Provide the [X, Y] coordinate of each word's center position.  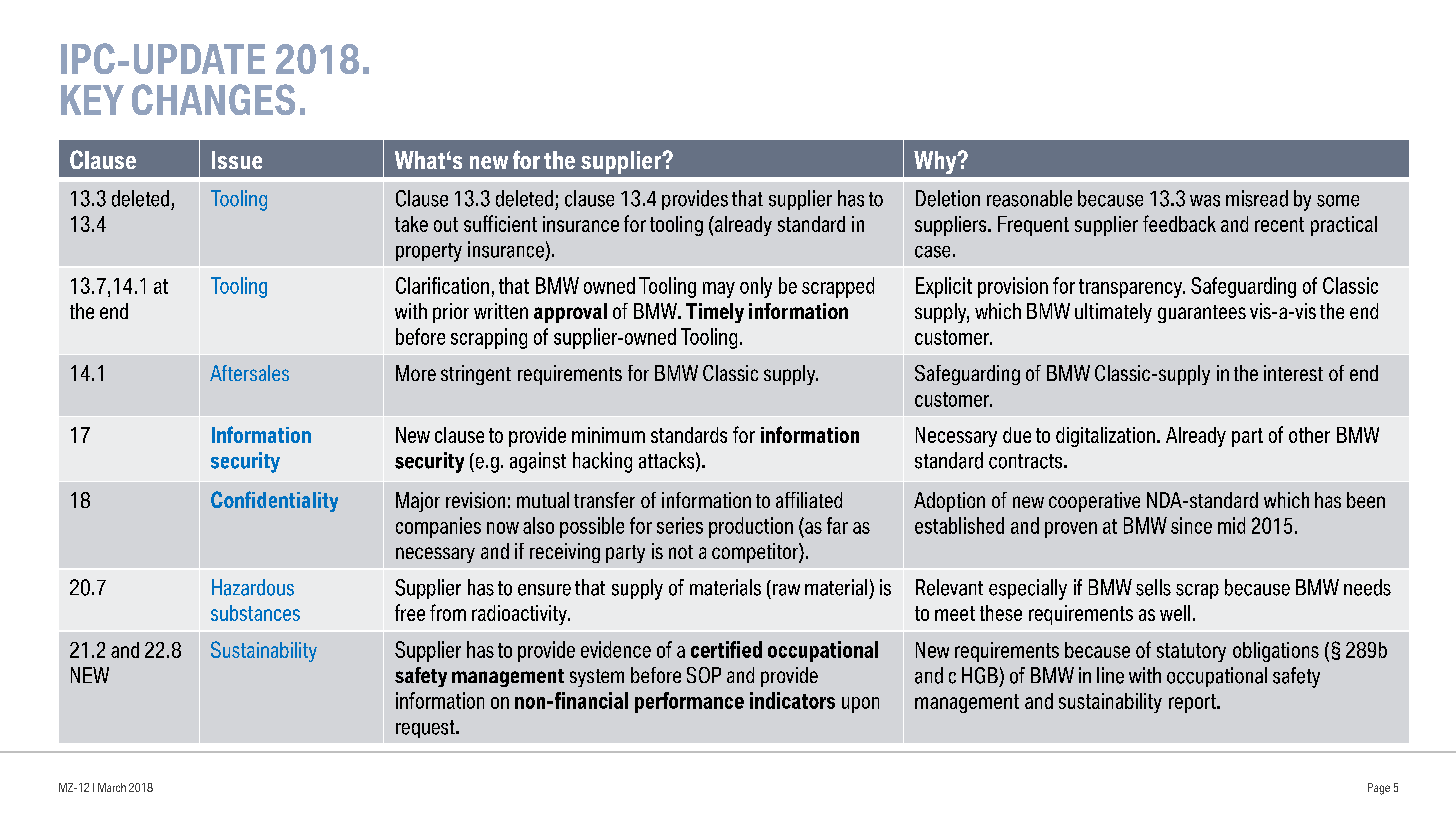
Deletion [948, 198]
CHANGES [213, 99]
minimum [608, 435]
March [112, 787]
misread [1257, 198]
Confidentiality [274, 501]
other [1309, 435]
